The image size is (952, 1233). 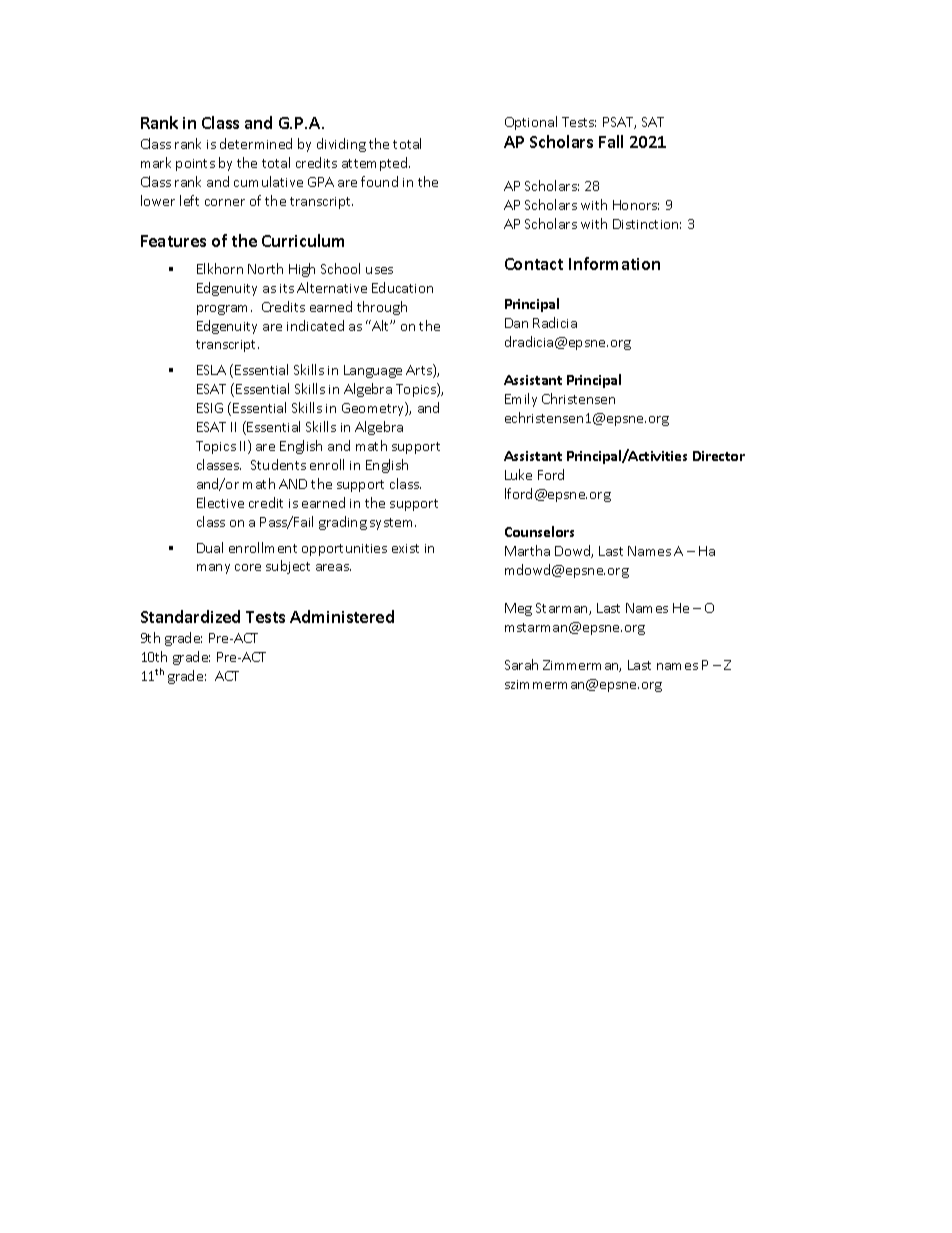 What do you see at coordinates (220, 268) in the document?
I see `Elkhorn` at bounding box center [220, 268].
